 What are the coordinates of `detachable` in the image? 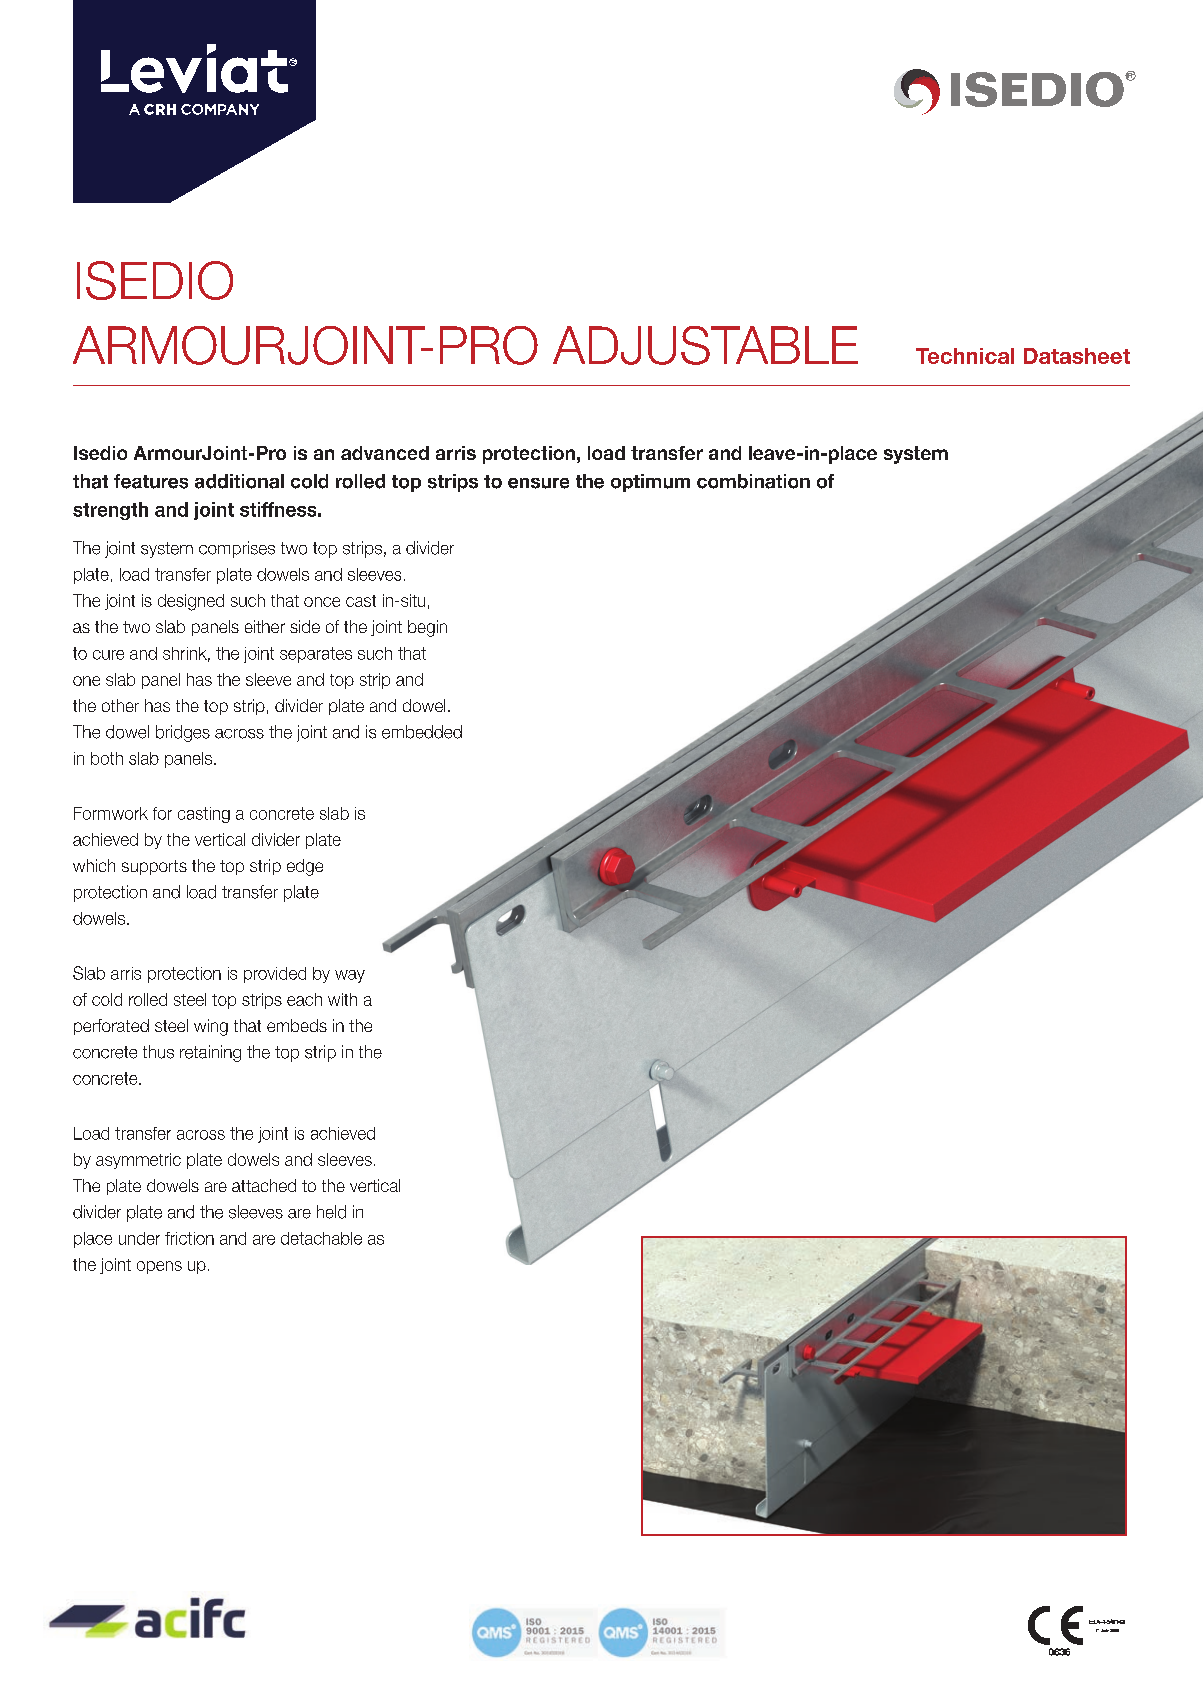 It's located at (321, 1238).
